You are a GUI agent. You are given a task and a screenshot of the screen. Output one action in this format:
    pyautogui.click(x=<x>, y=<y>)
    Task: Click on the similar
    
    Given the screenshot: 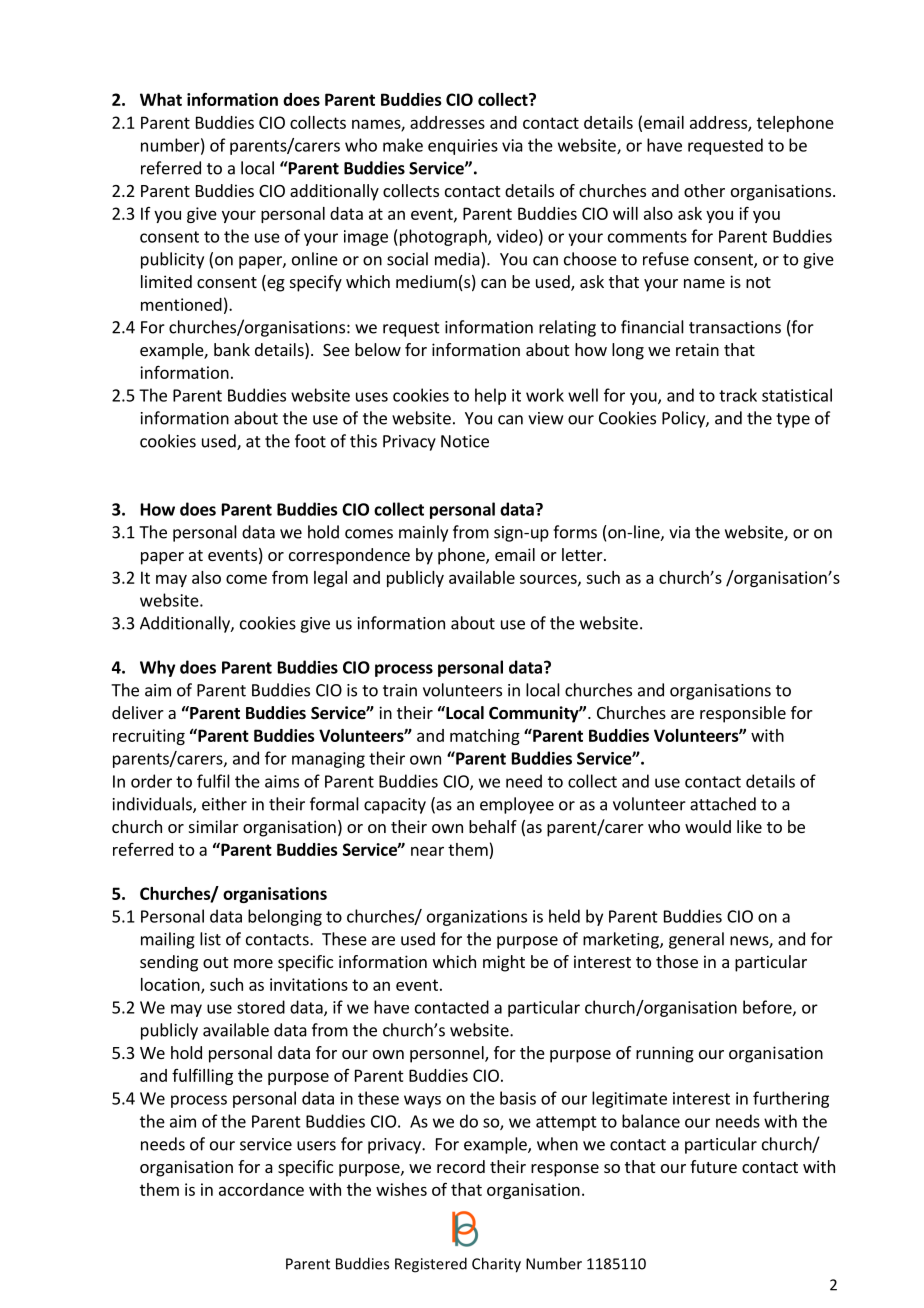 What is the action you would take?
    pyautogui.click(x=214, y=826)
